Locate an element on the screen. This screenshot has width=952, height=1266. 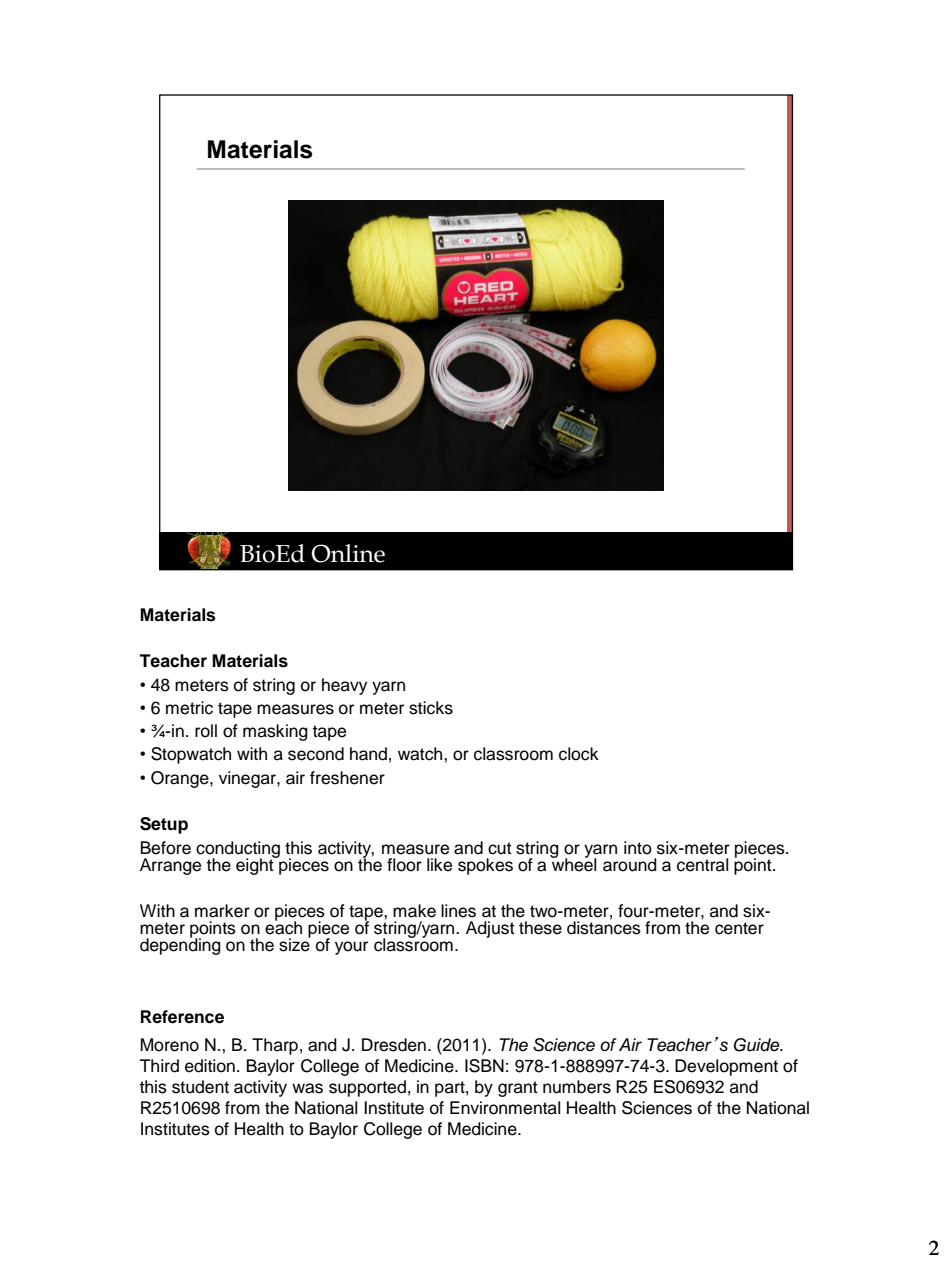
depending is located at coordinates (180, 945).
